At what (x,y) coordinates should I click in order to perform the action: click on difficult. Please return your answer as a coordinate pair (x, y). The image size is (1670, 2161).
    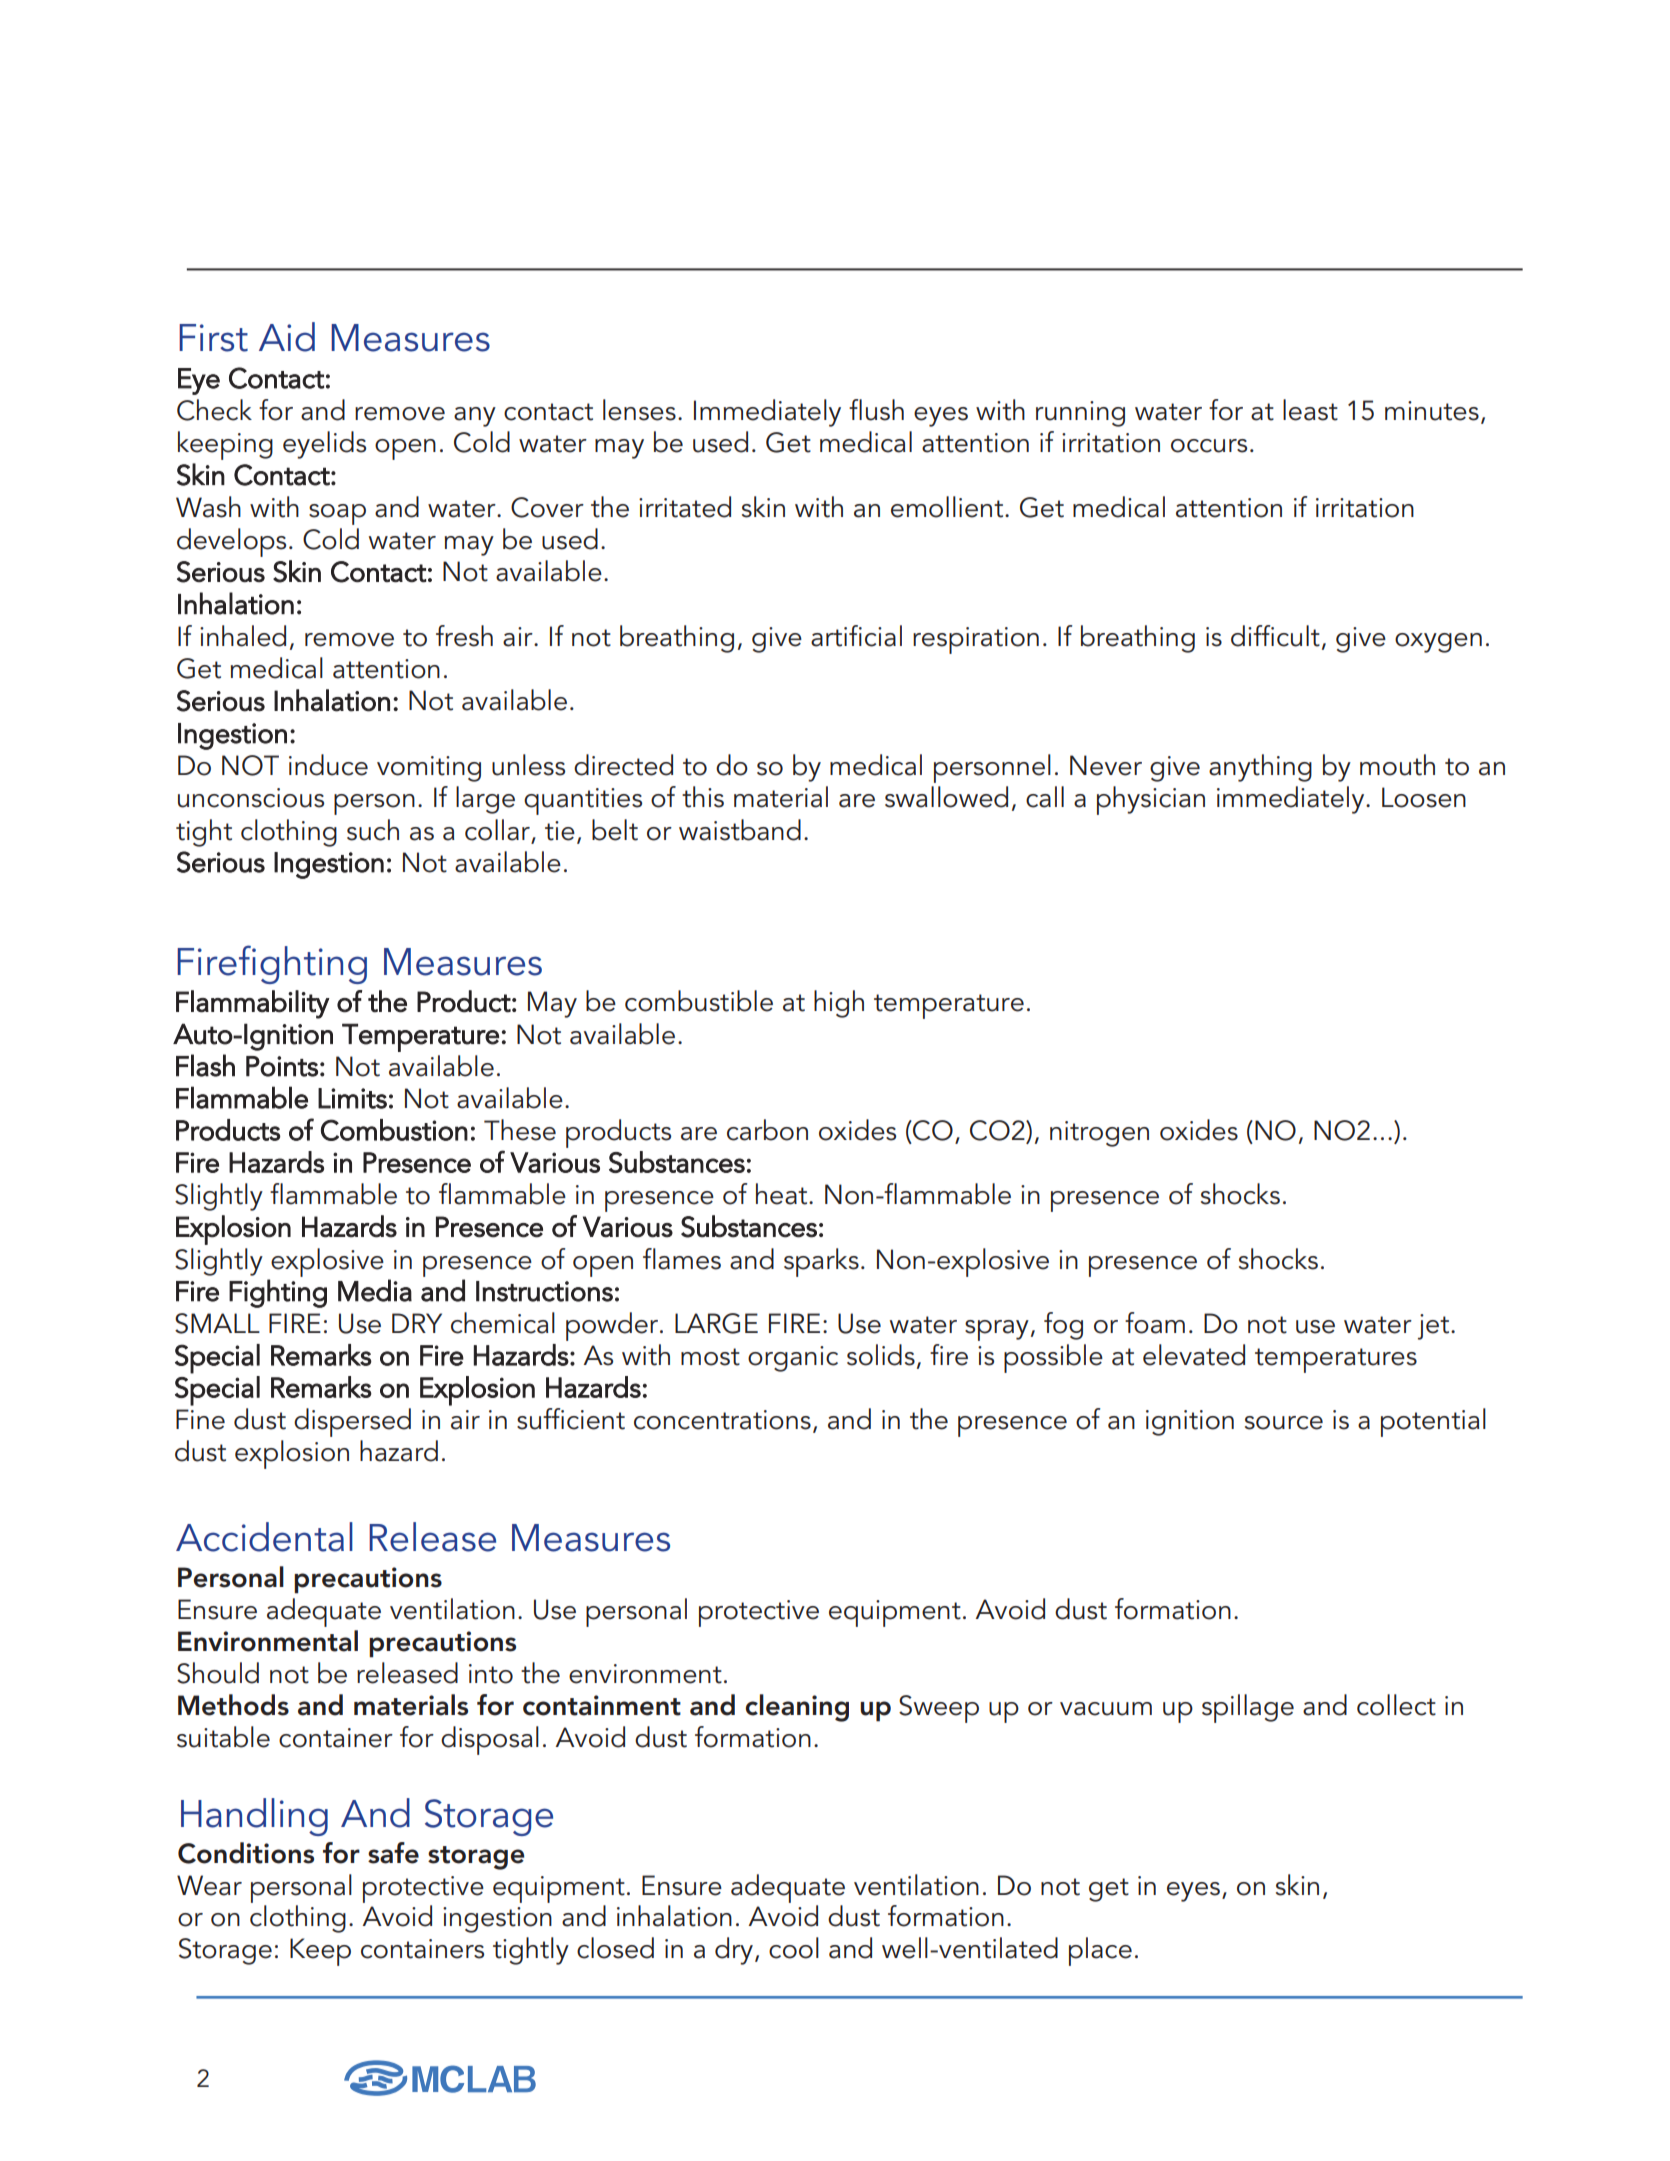
    Looking at the image, I should click on (1275, 636).
